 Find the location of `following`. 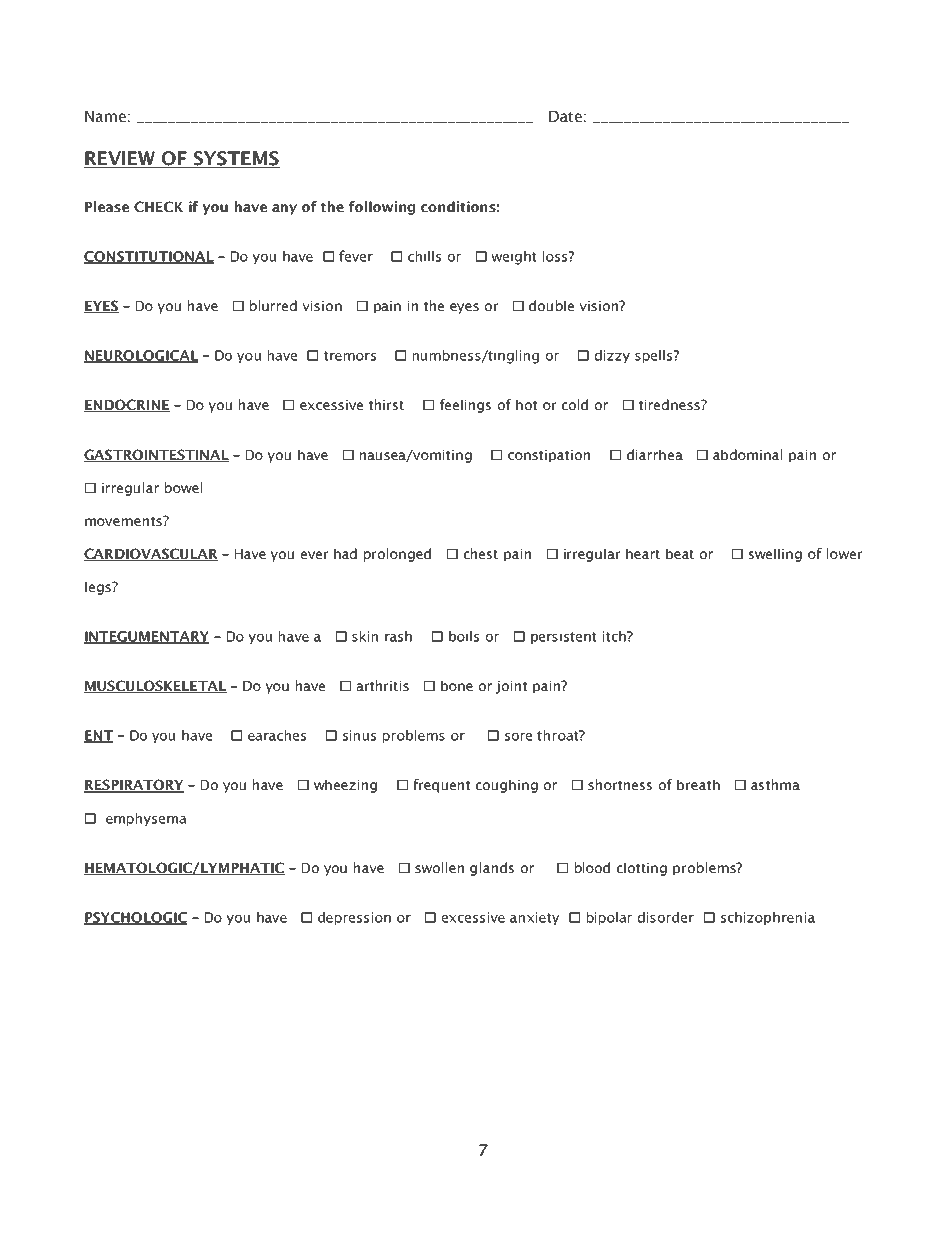

following is located at coordinates (382, 208).
